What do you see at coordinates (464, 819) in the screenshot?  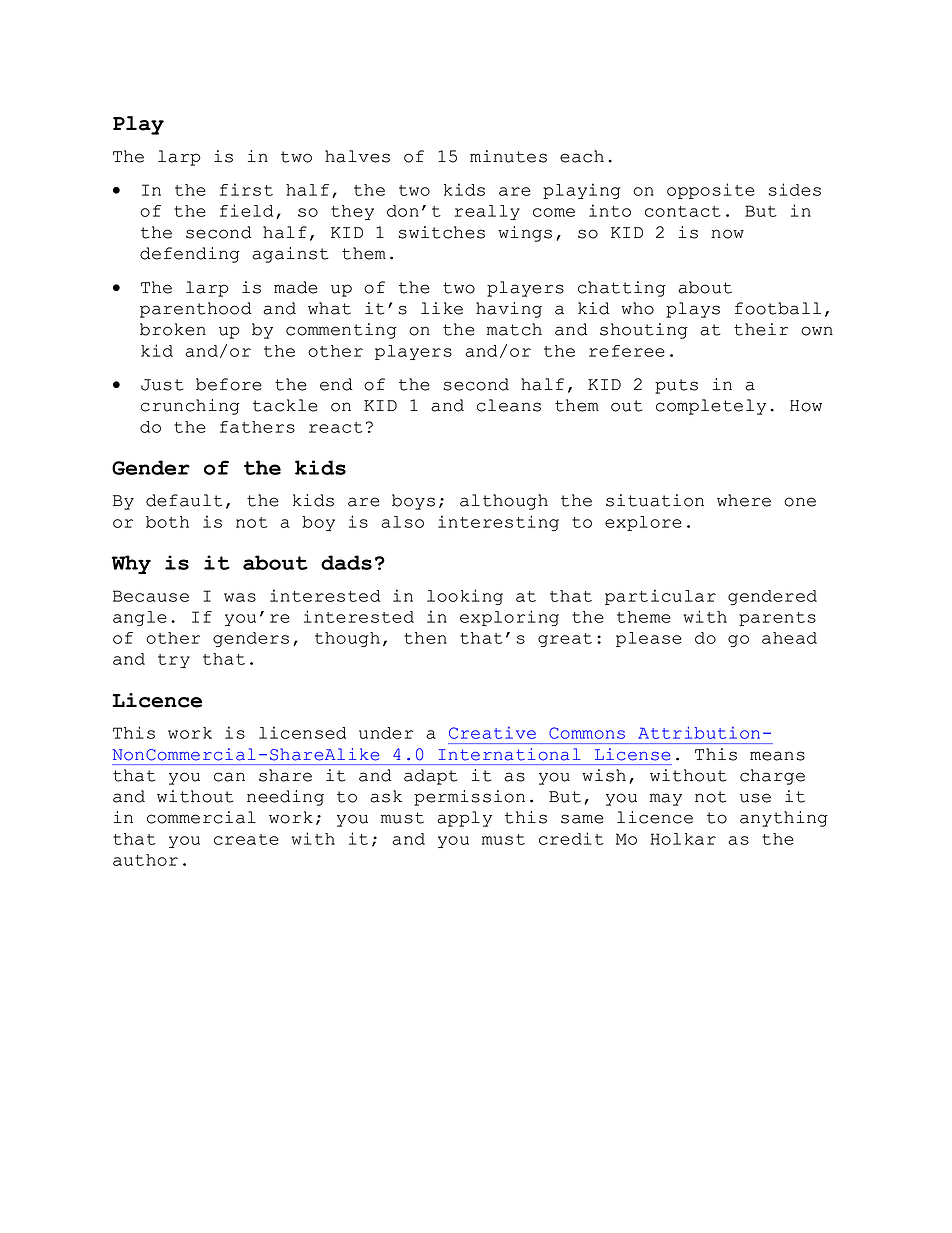 I see `apply` at bounding box center [464, 819].
